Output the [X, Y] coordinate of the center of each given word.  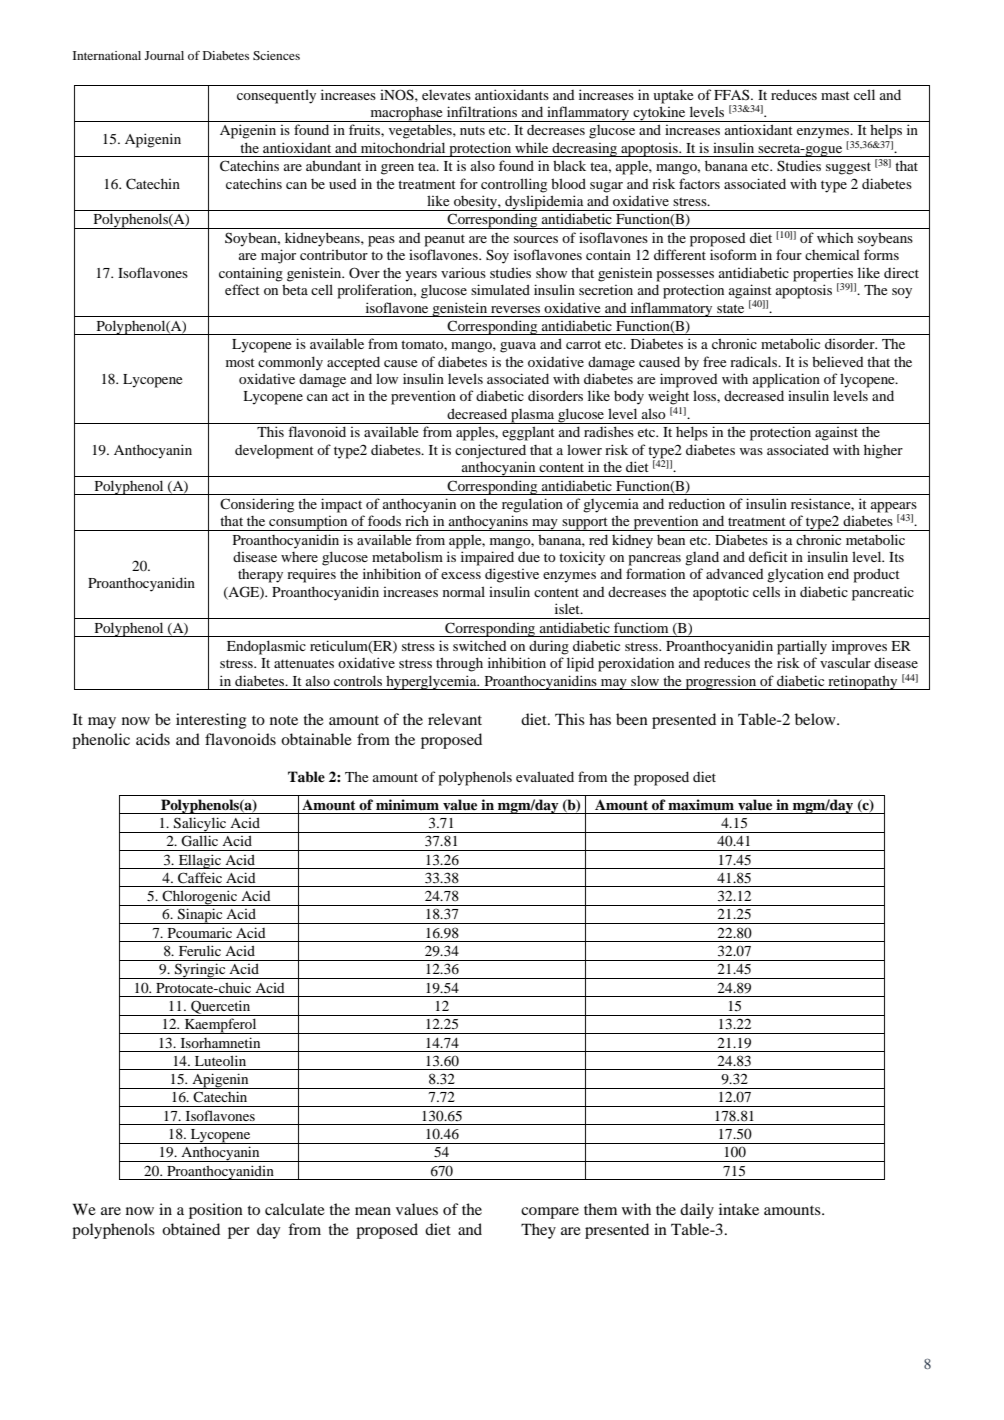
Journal [164, 55]
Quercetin [221, 1008]
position [216, 1211]
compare [550, 1213]
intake [739, 1209]
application [786, 380]
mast [835, 95]
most [240, 362]
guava [518, 347]
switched [480, 645]
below [816, 719]
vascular [845, 662]
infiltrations [482, 111]
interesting [211, 721]
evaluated [545, 776]
